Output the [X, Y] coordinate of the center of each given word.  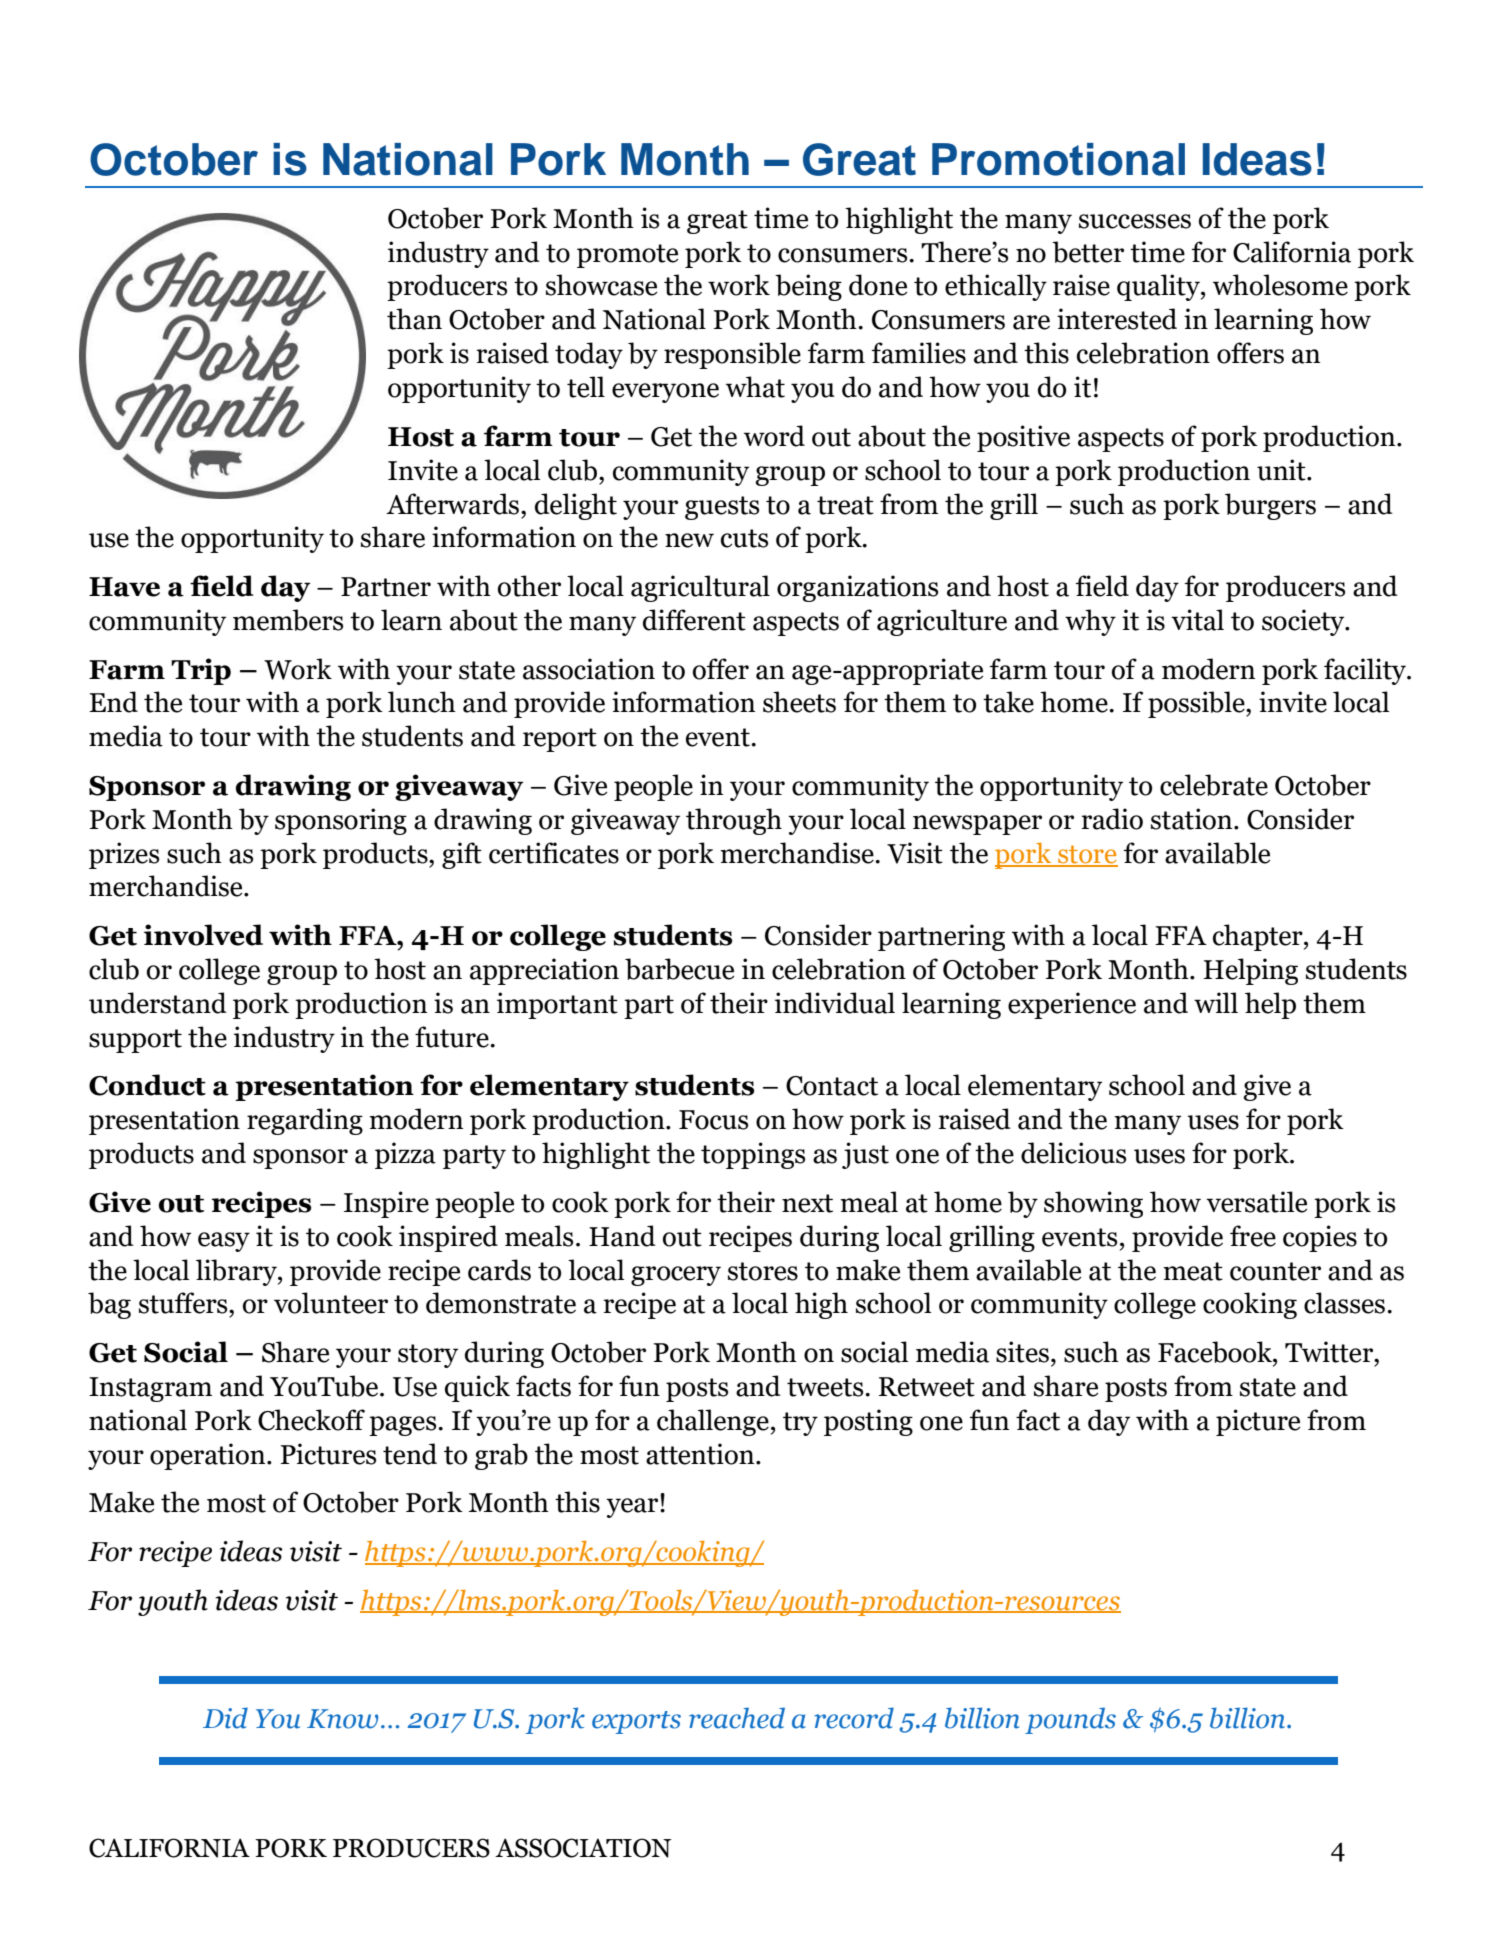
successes [1135, 221]
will [1216, 1002]
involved [203, 935]
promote [627, 256]
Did [225, 1718]
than [414, 319]
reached [737, 1718]
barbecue [679, 969]
